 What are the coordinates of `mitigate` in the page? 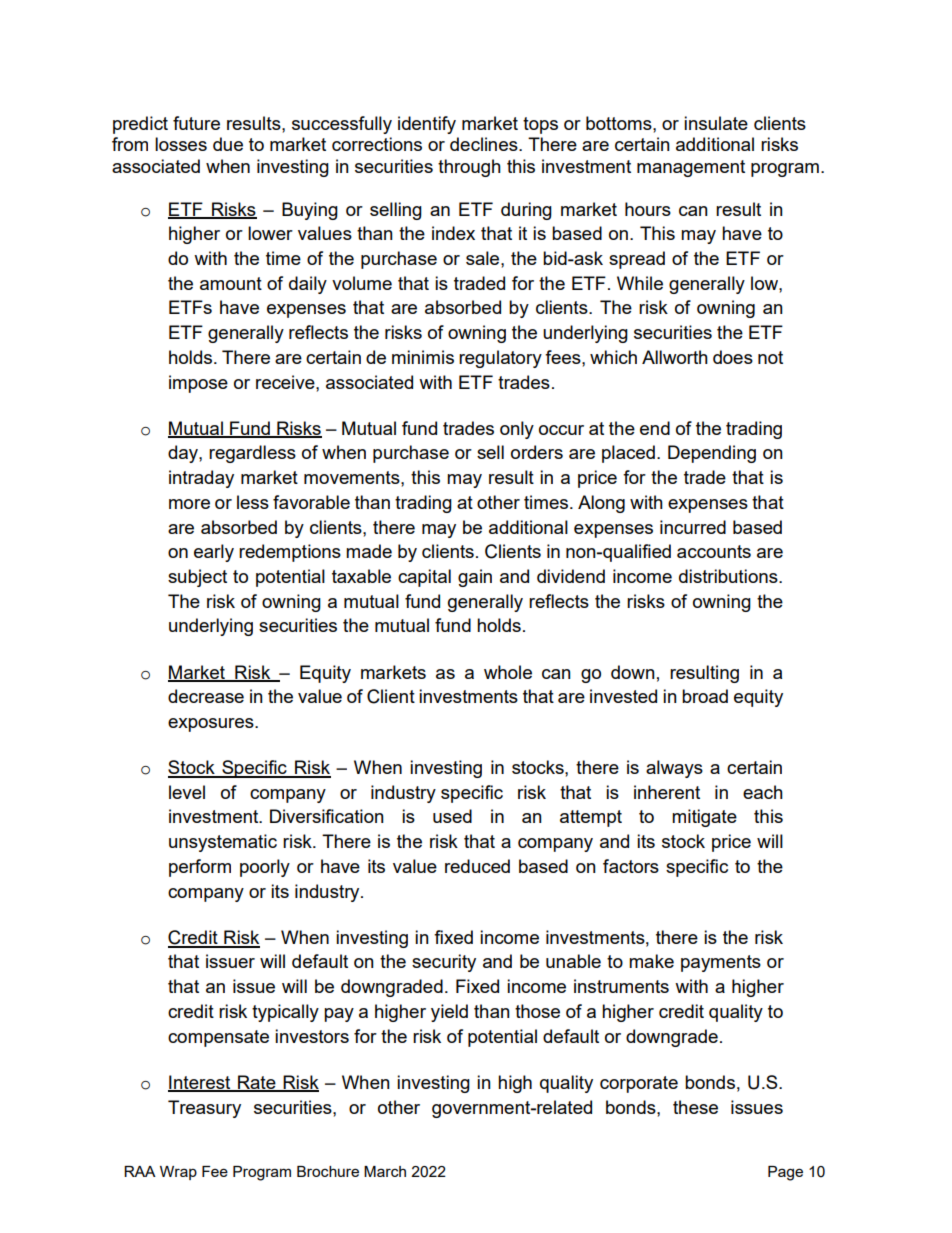 It's located at (704, 818).
